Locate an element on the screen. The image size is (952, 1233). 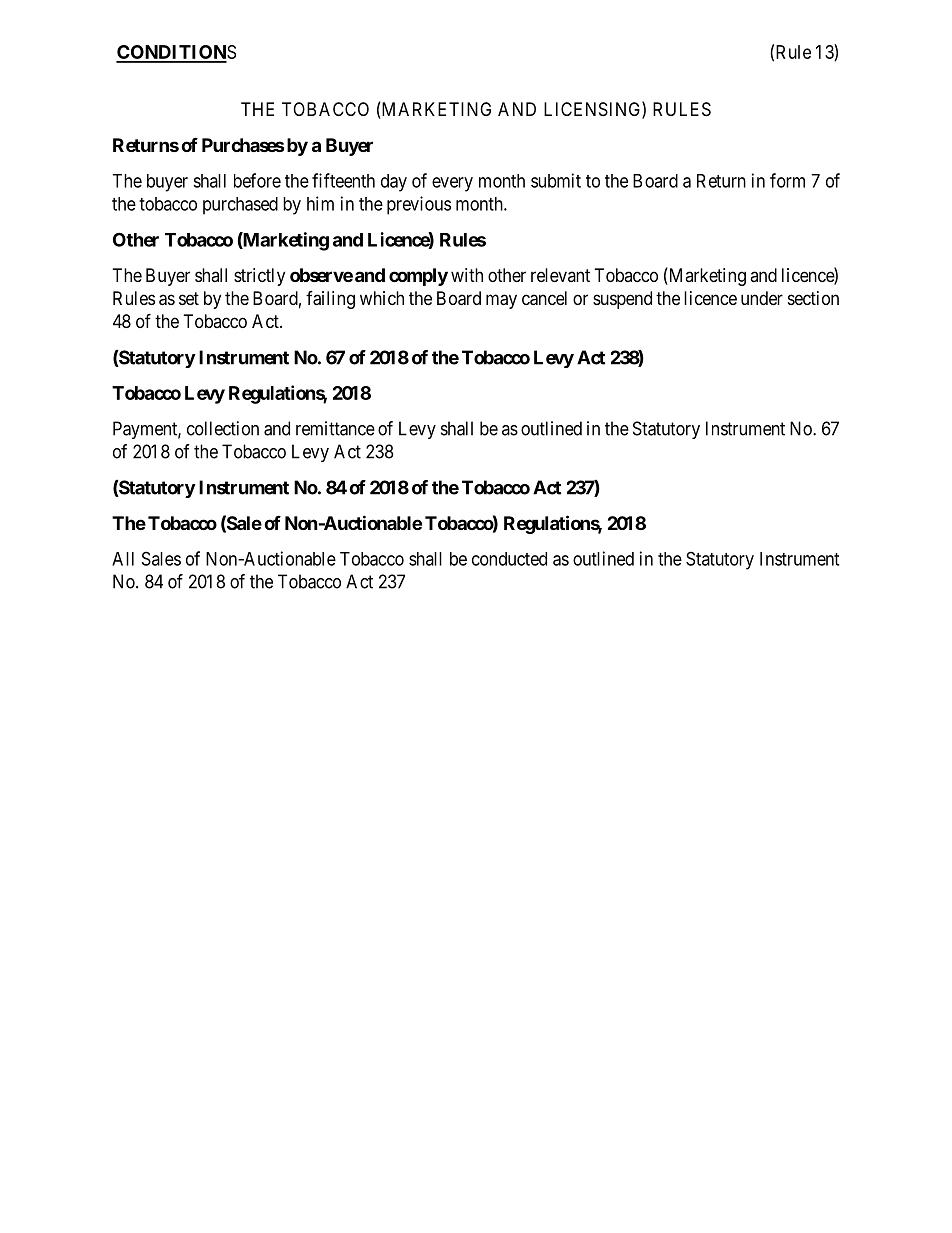
form is located at coordinates (787, 180).
